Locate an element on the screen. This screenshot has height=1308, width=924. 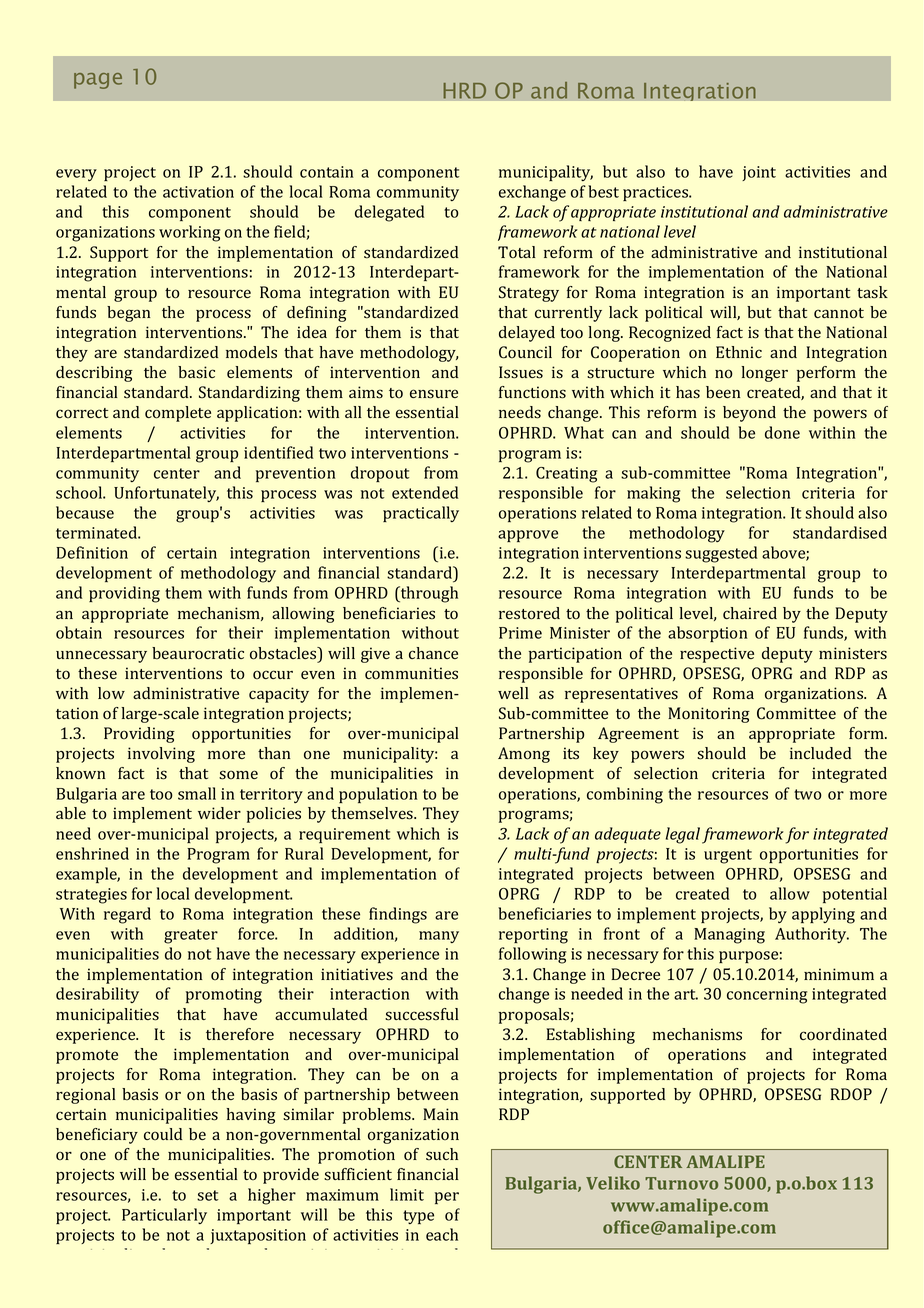
page is located at coordinates (98, 81).
